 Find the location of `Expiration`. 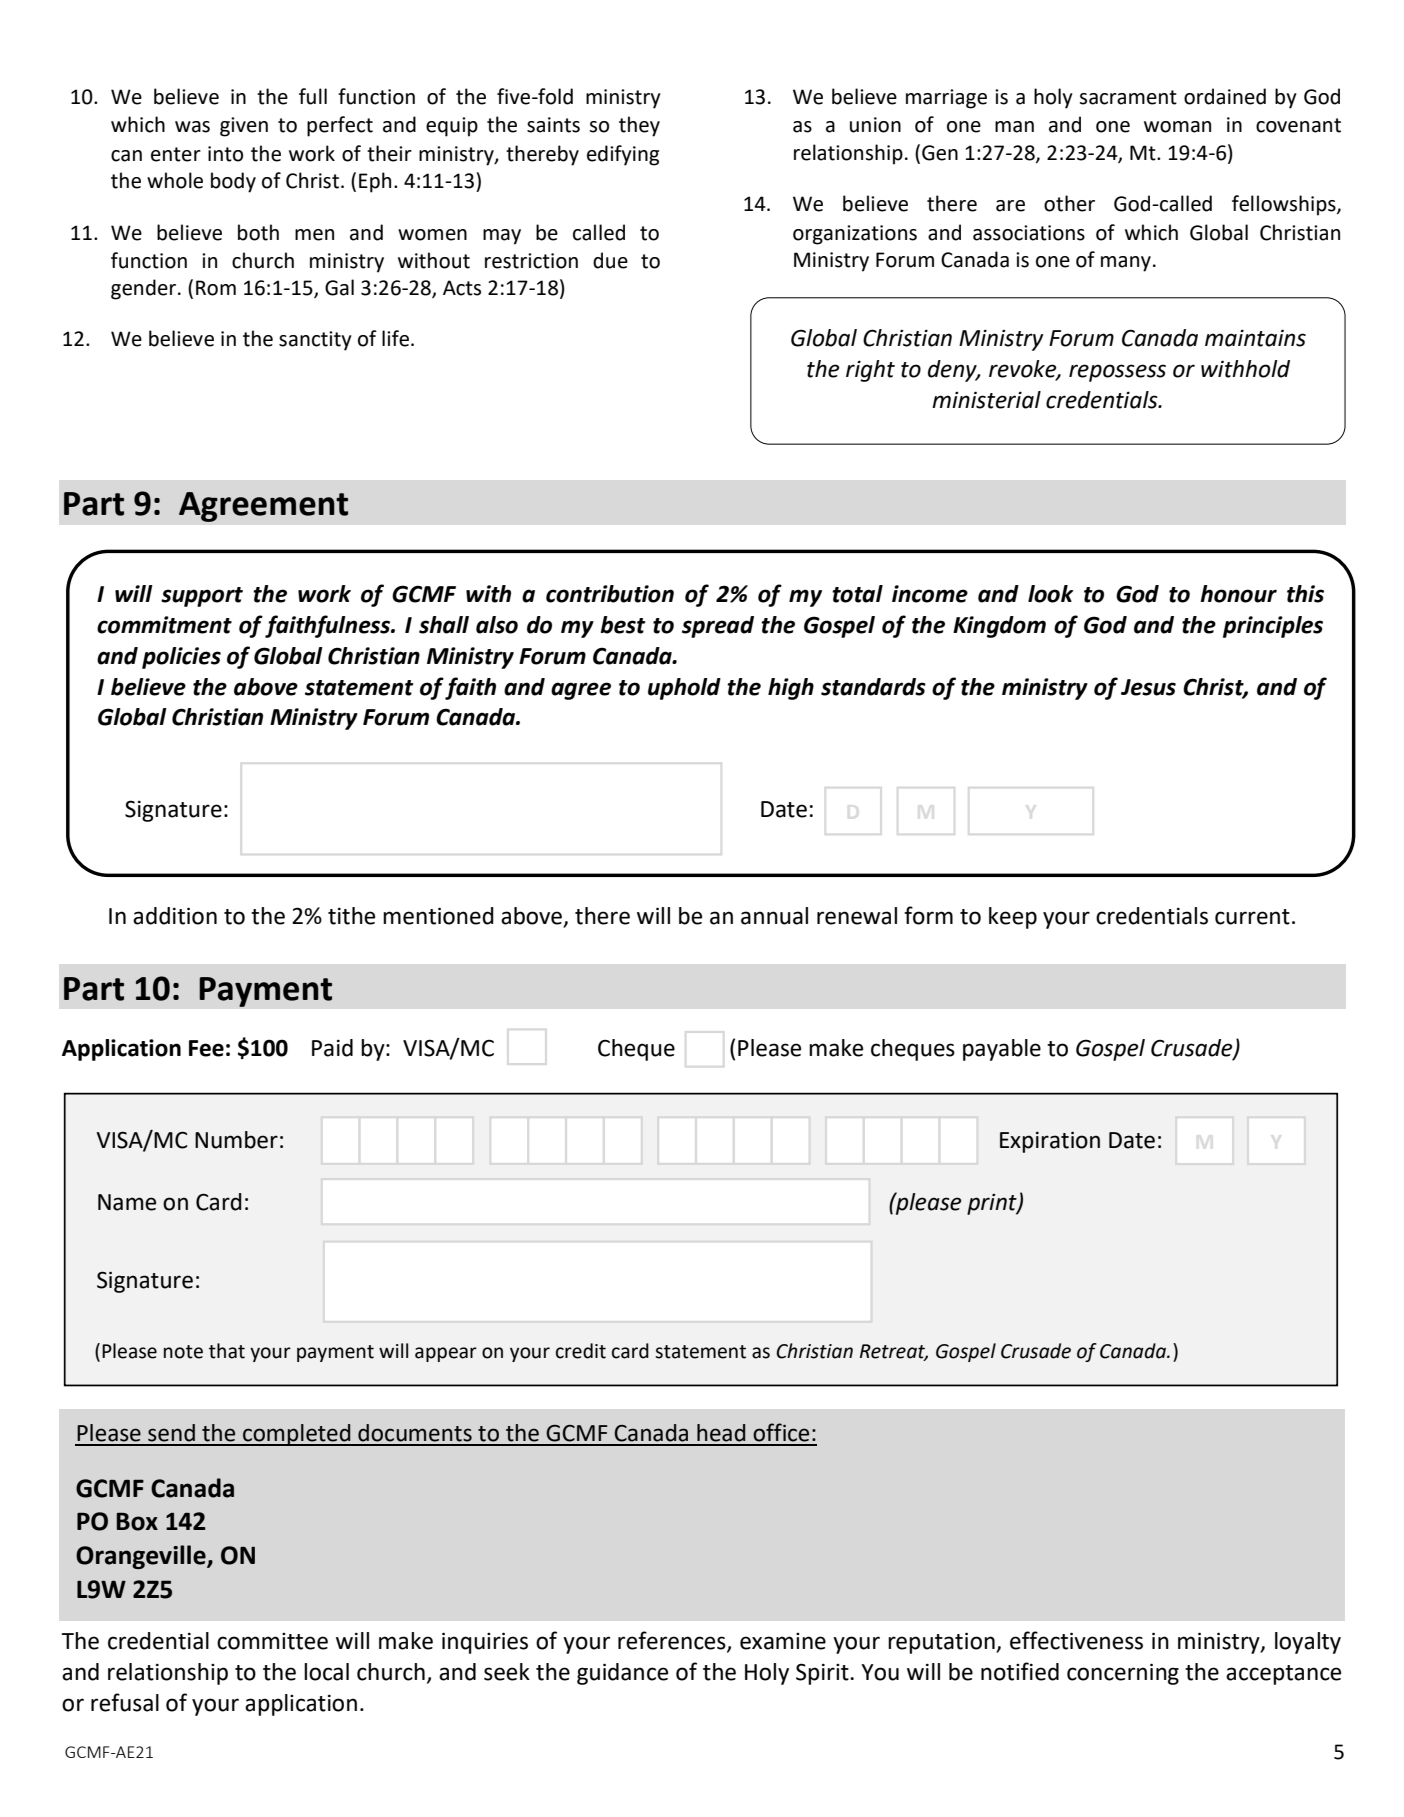

Expiration is located at coordinates (1050, 1142).
